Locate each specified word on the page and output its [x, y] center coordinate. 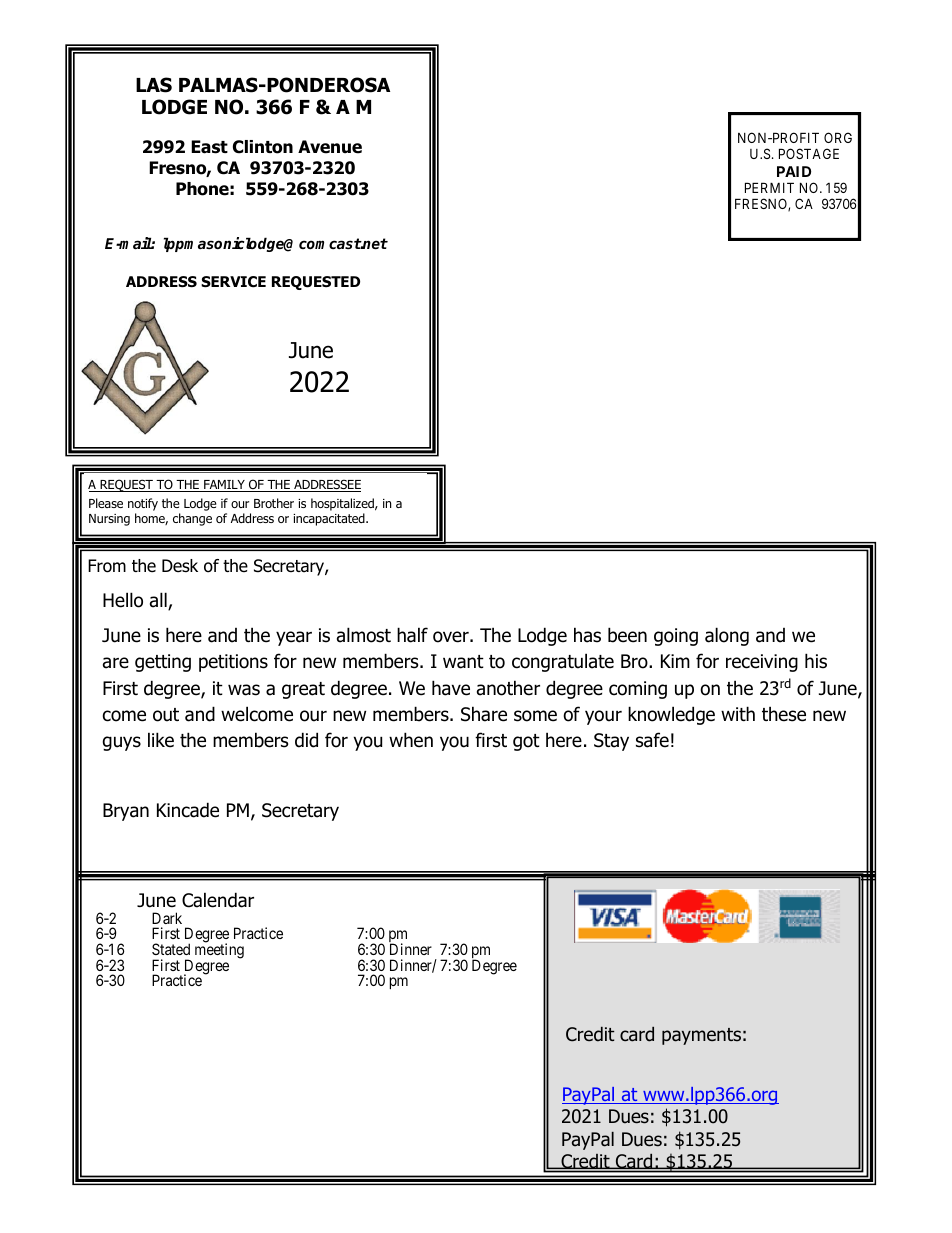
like [161, 740]
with [738, 713]
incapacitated [330, 519]
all [159, 601]
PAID [794, 171]
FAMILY [224, 486]
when [411, 740]
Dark [167, 918]
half [412, 635]
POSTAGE [809, 153]
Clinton [263, 147]
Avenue [330, 147]
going [676, 637]
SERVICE [233, 282]
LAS [154, 85]
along [727, 636]
